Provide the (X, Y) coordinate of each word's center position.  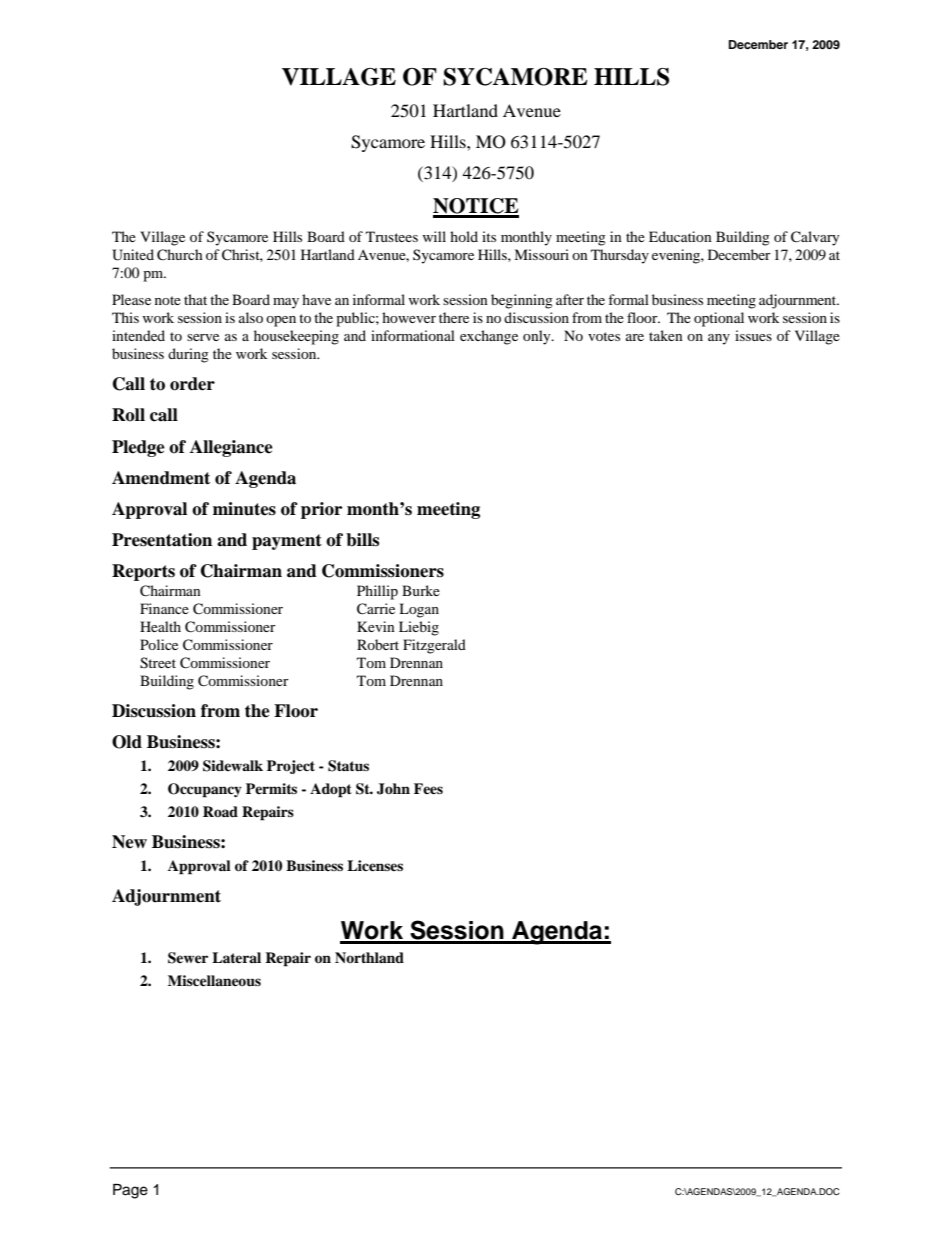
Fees (428, 788)
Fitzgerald (434, 646)
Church (180, 255)
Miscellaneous (214, 981)
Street (158, 663)
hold (464, 236)
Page (130, 1191)
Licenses (375, 865)
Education (680, 236)
